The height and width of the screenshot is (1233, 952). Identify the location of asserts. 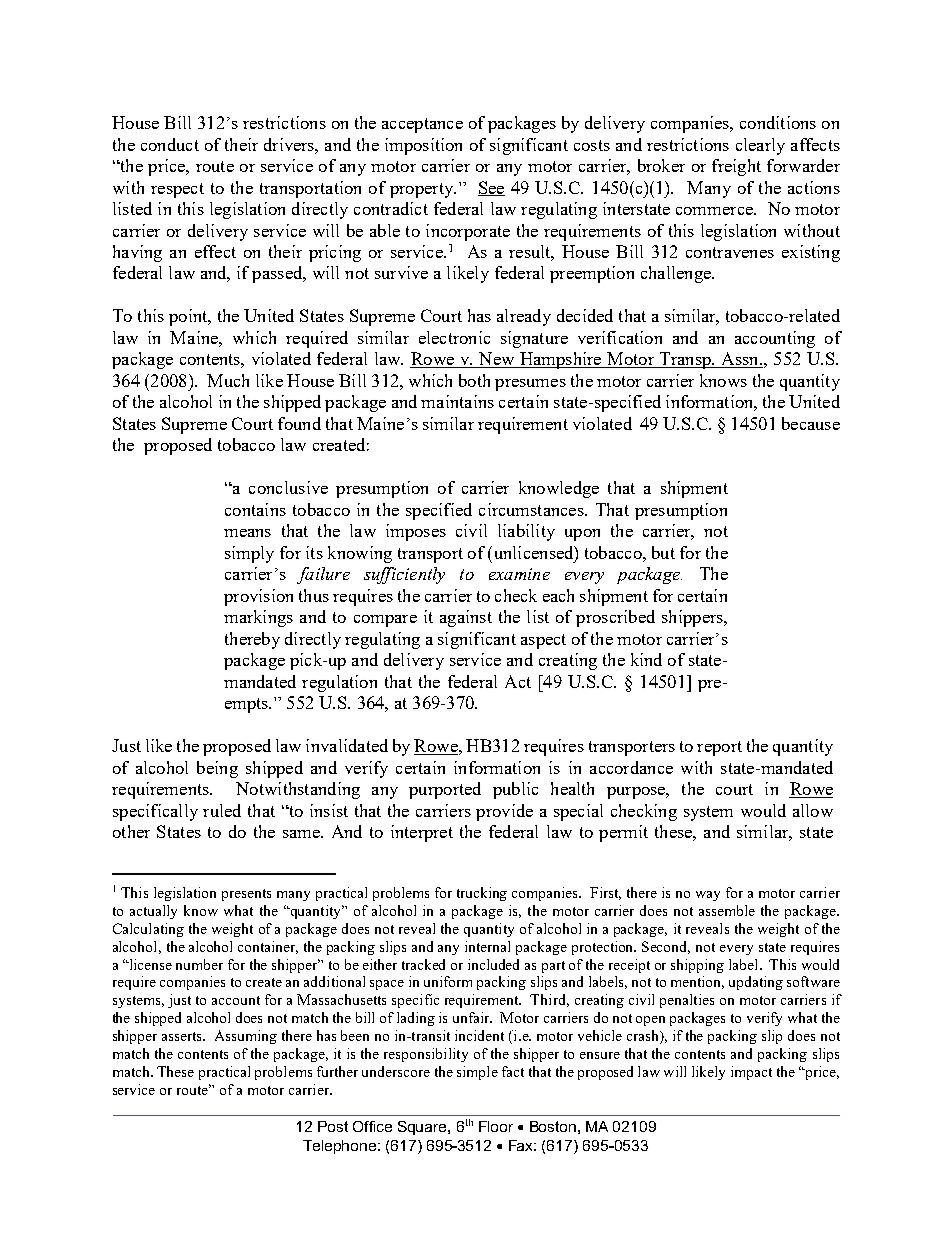
(183, 1036).
